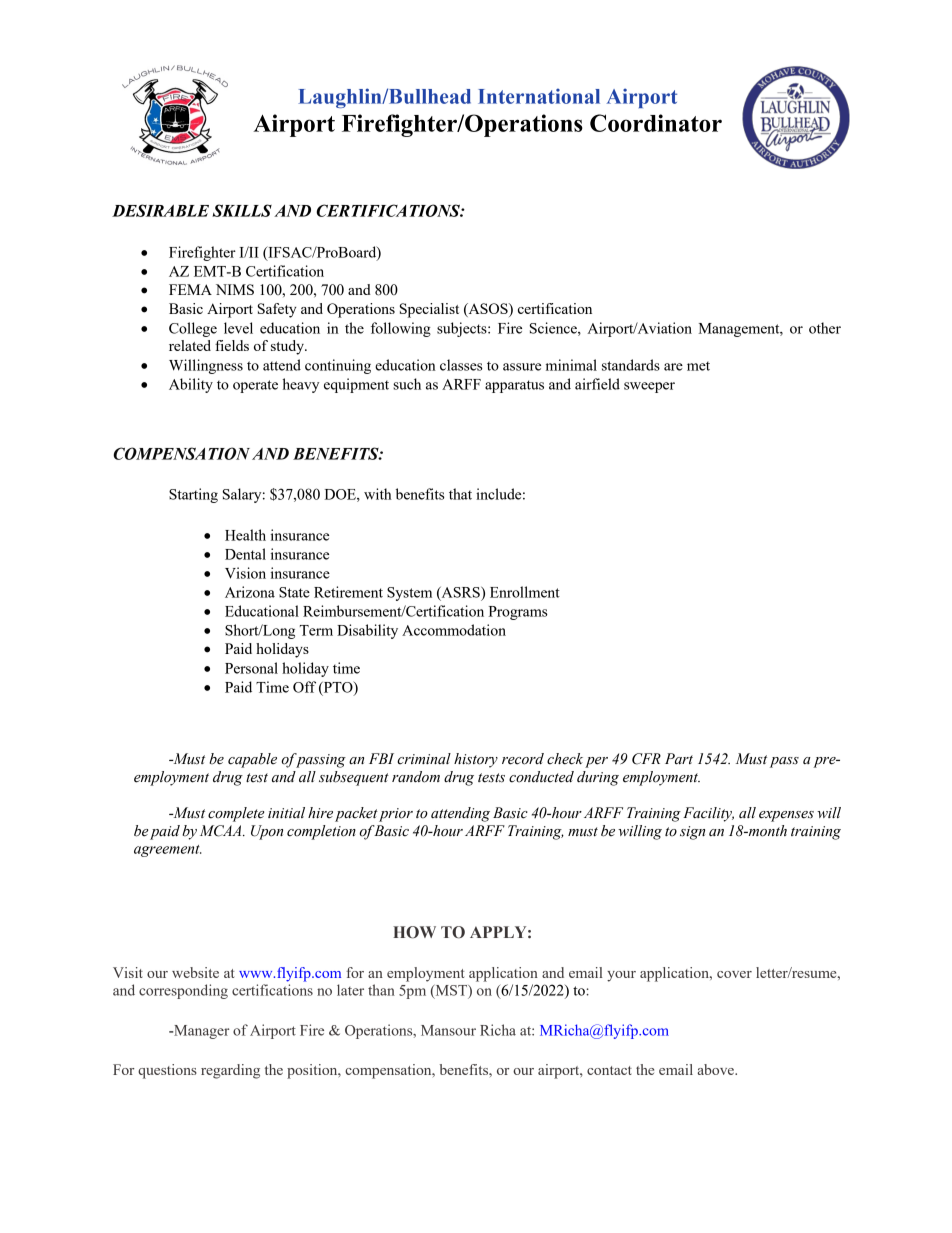  I want to click on capable, so click(252, 760).
